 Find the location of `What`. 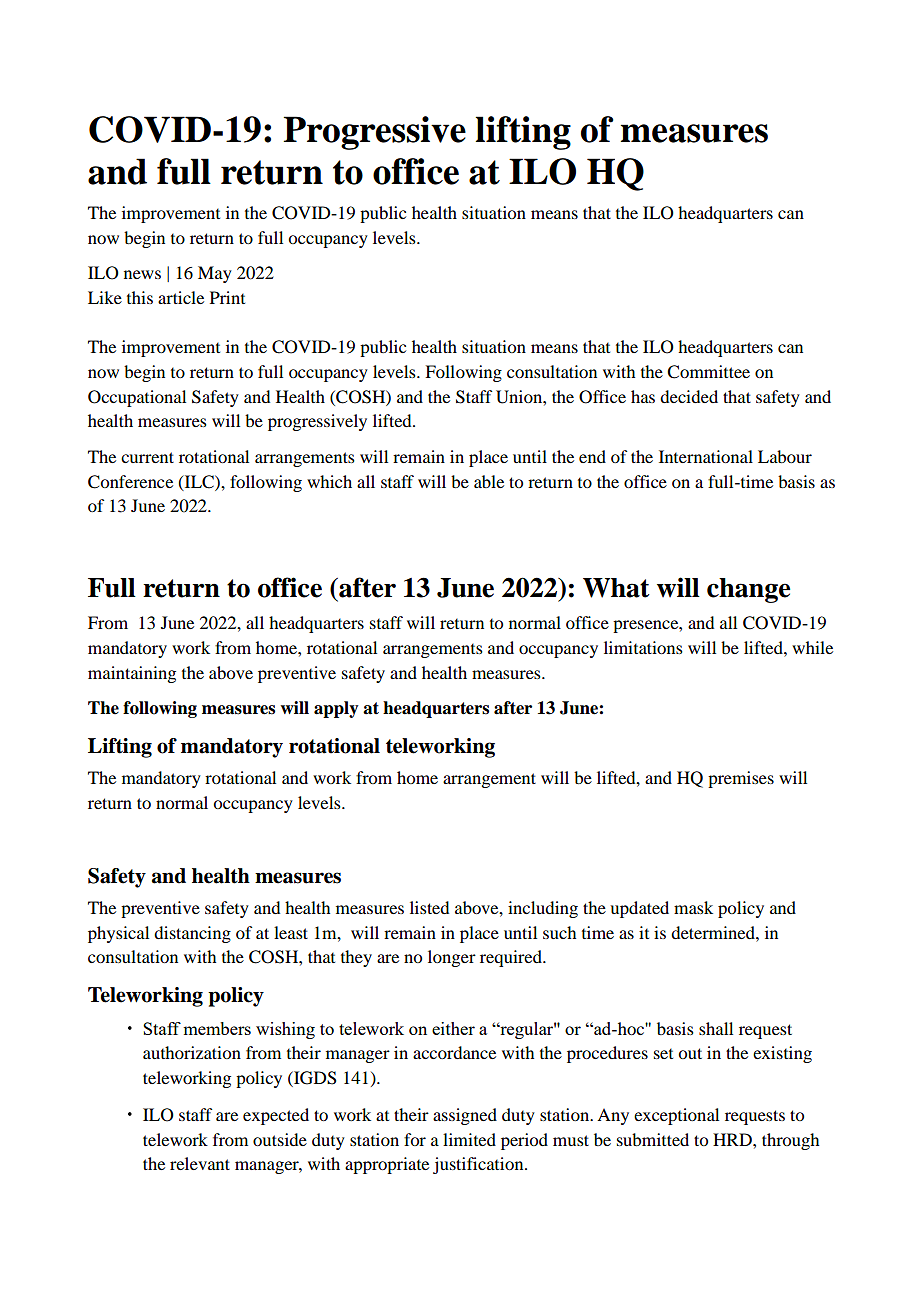

What is located at coordinates (616, 588).
